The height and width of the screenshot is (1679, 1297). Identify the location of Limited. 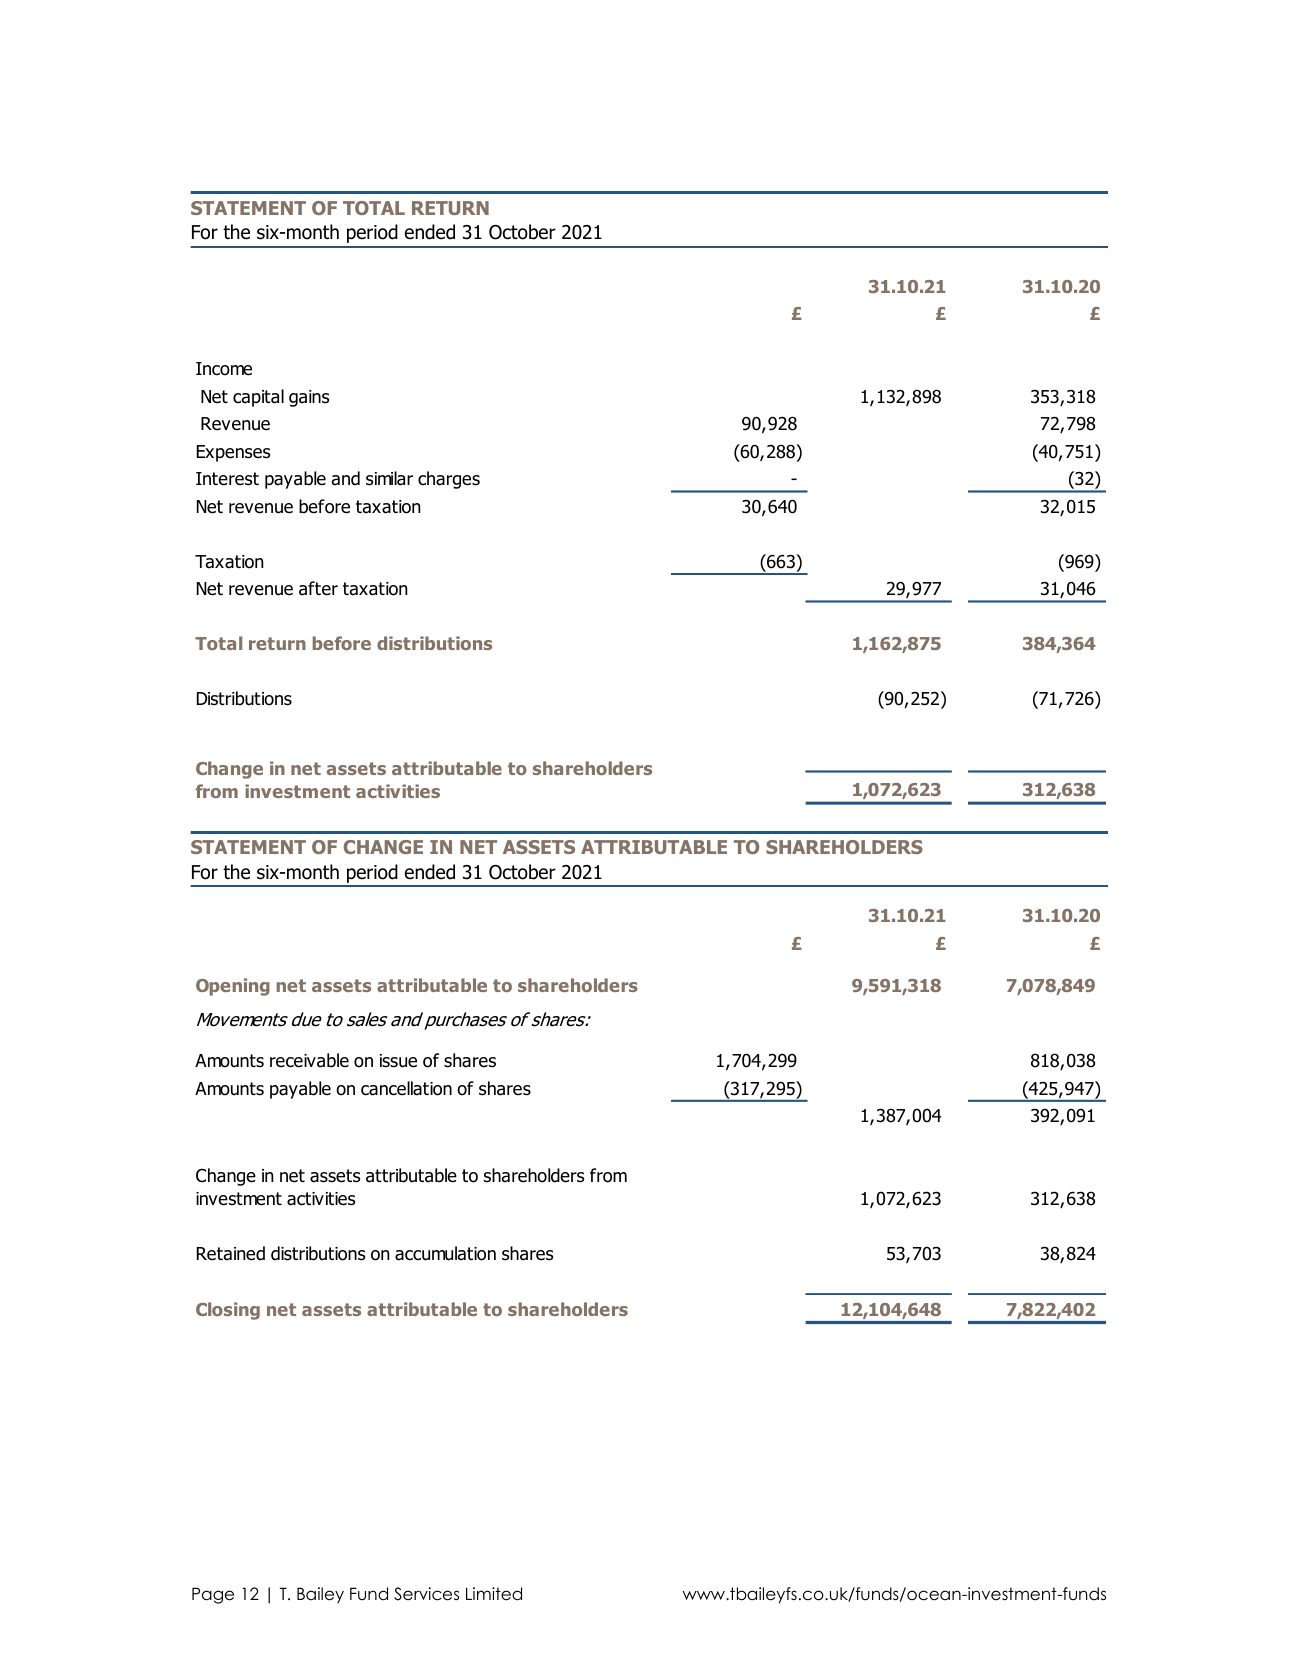
(494, 1594).
